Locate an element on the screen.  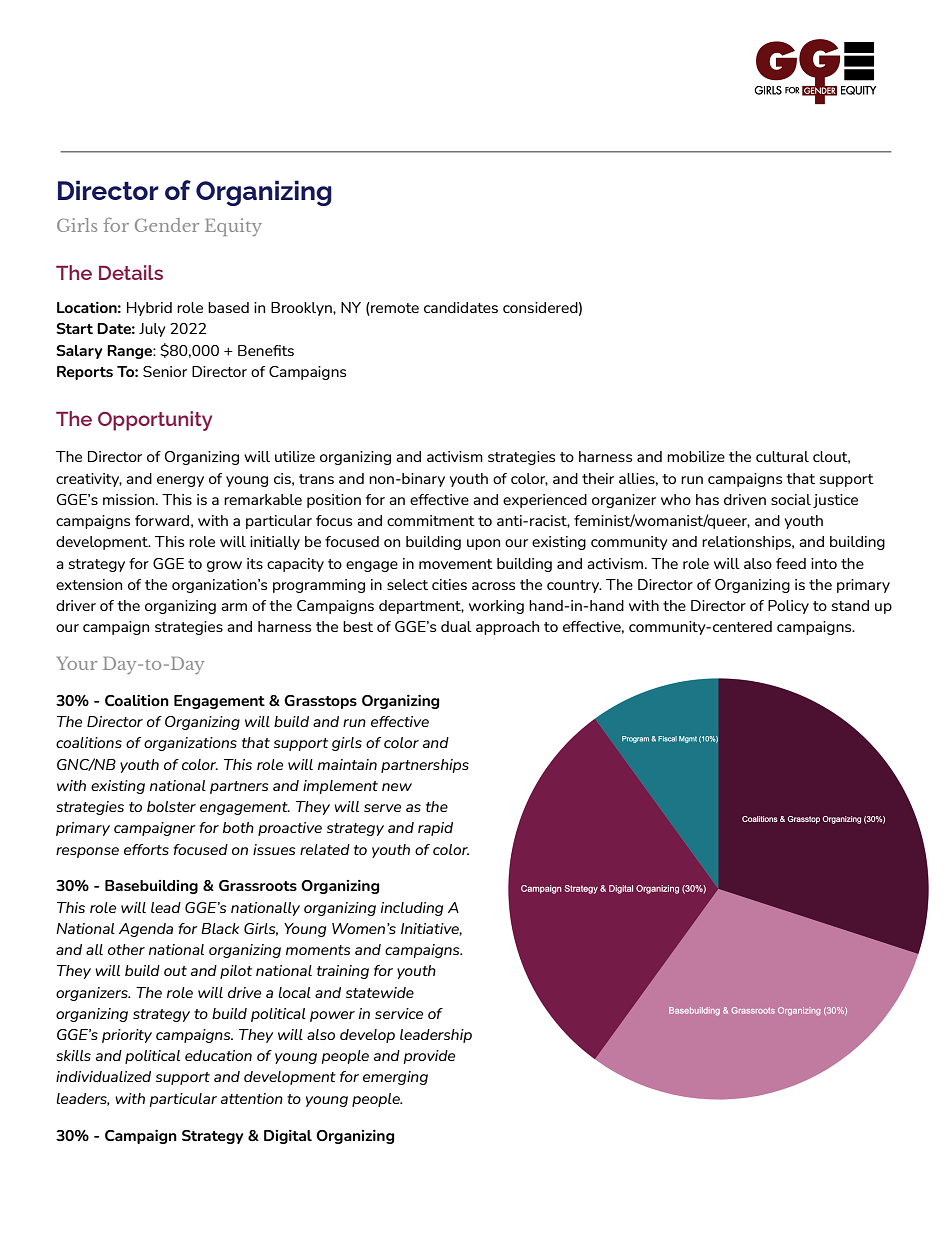
remote is located at coordinates (394, 309).
